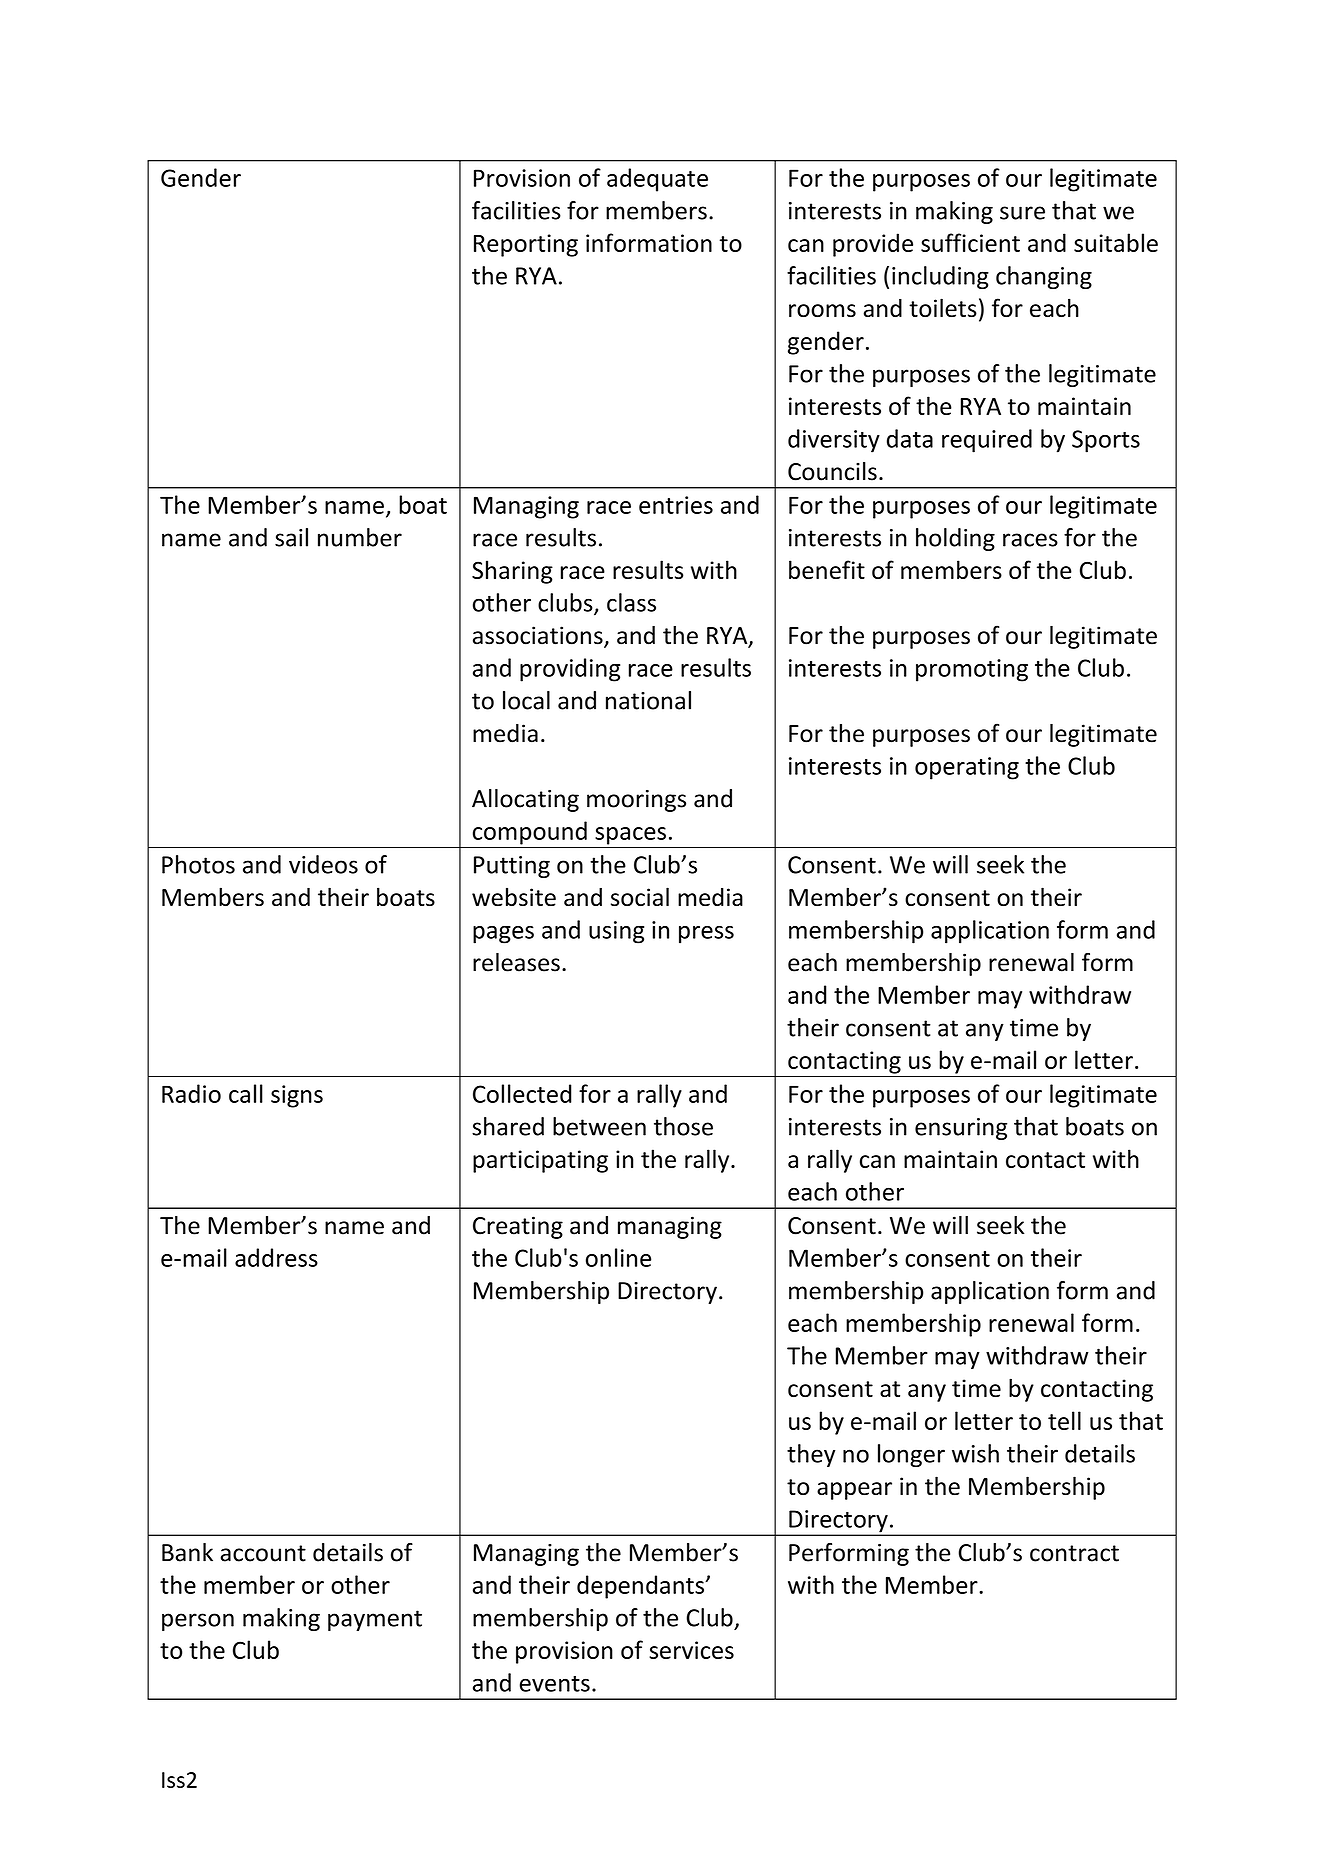  What do you see at coordinates (691, 1650) in the screenshot?
I see `services` at bounding box center [691, 1650].
